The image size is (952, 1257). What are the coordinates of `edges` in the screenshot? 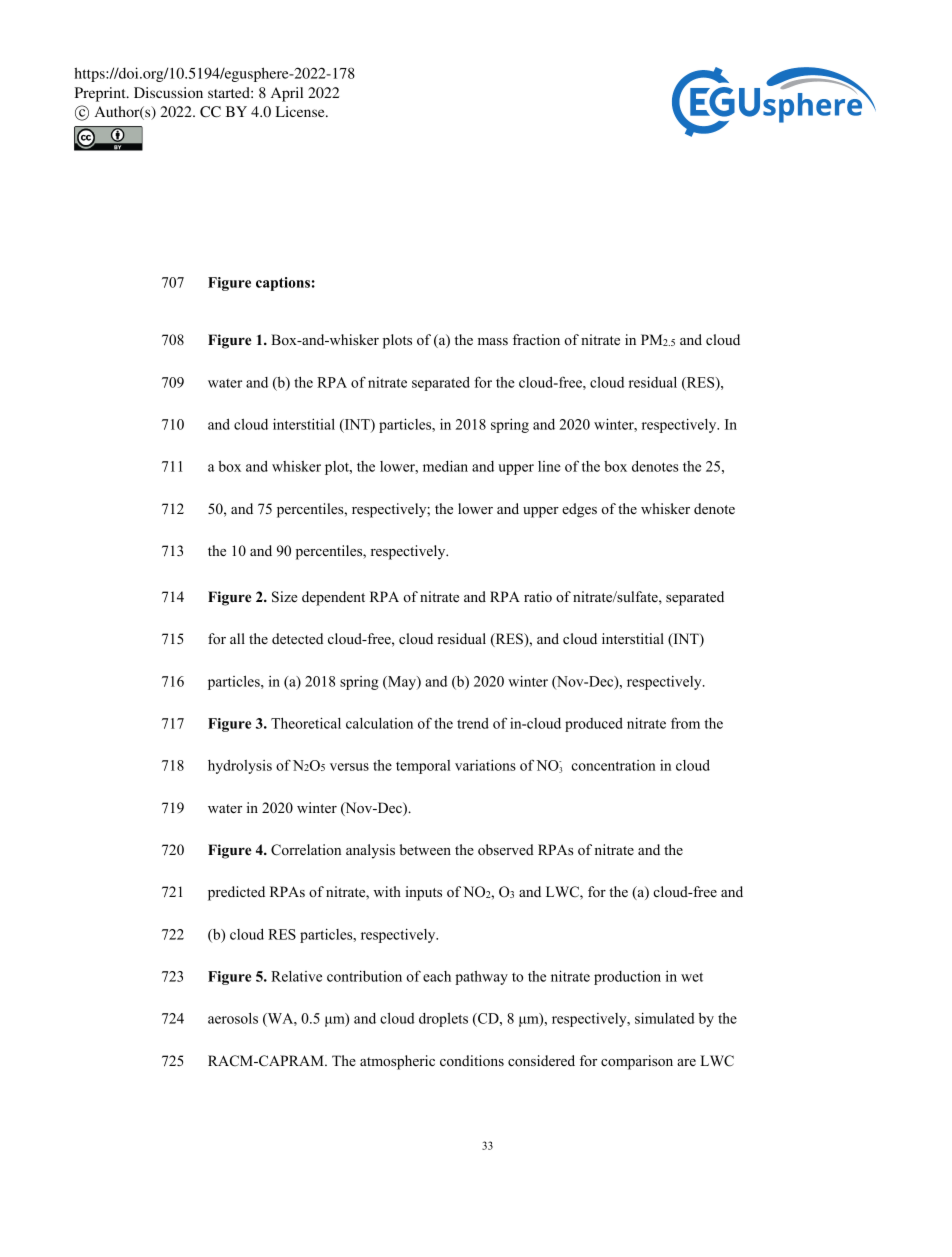 It's located at (579, 510).
